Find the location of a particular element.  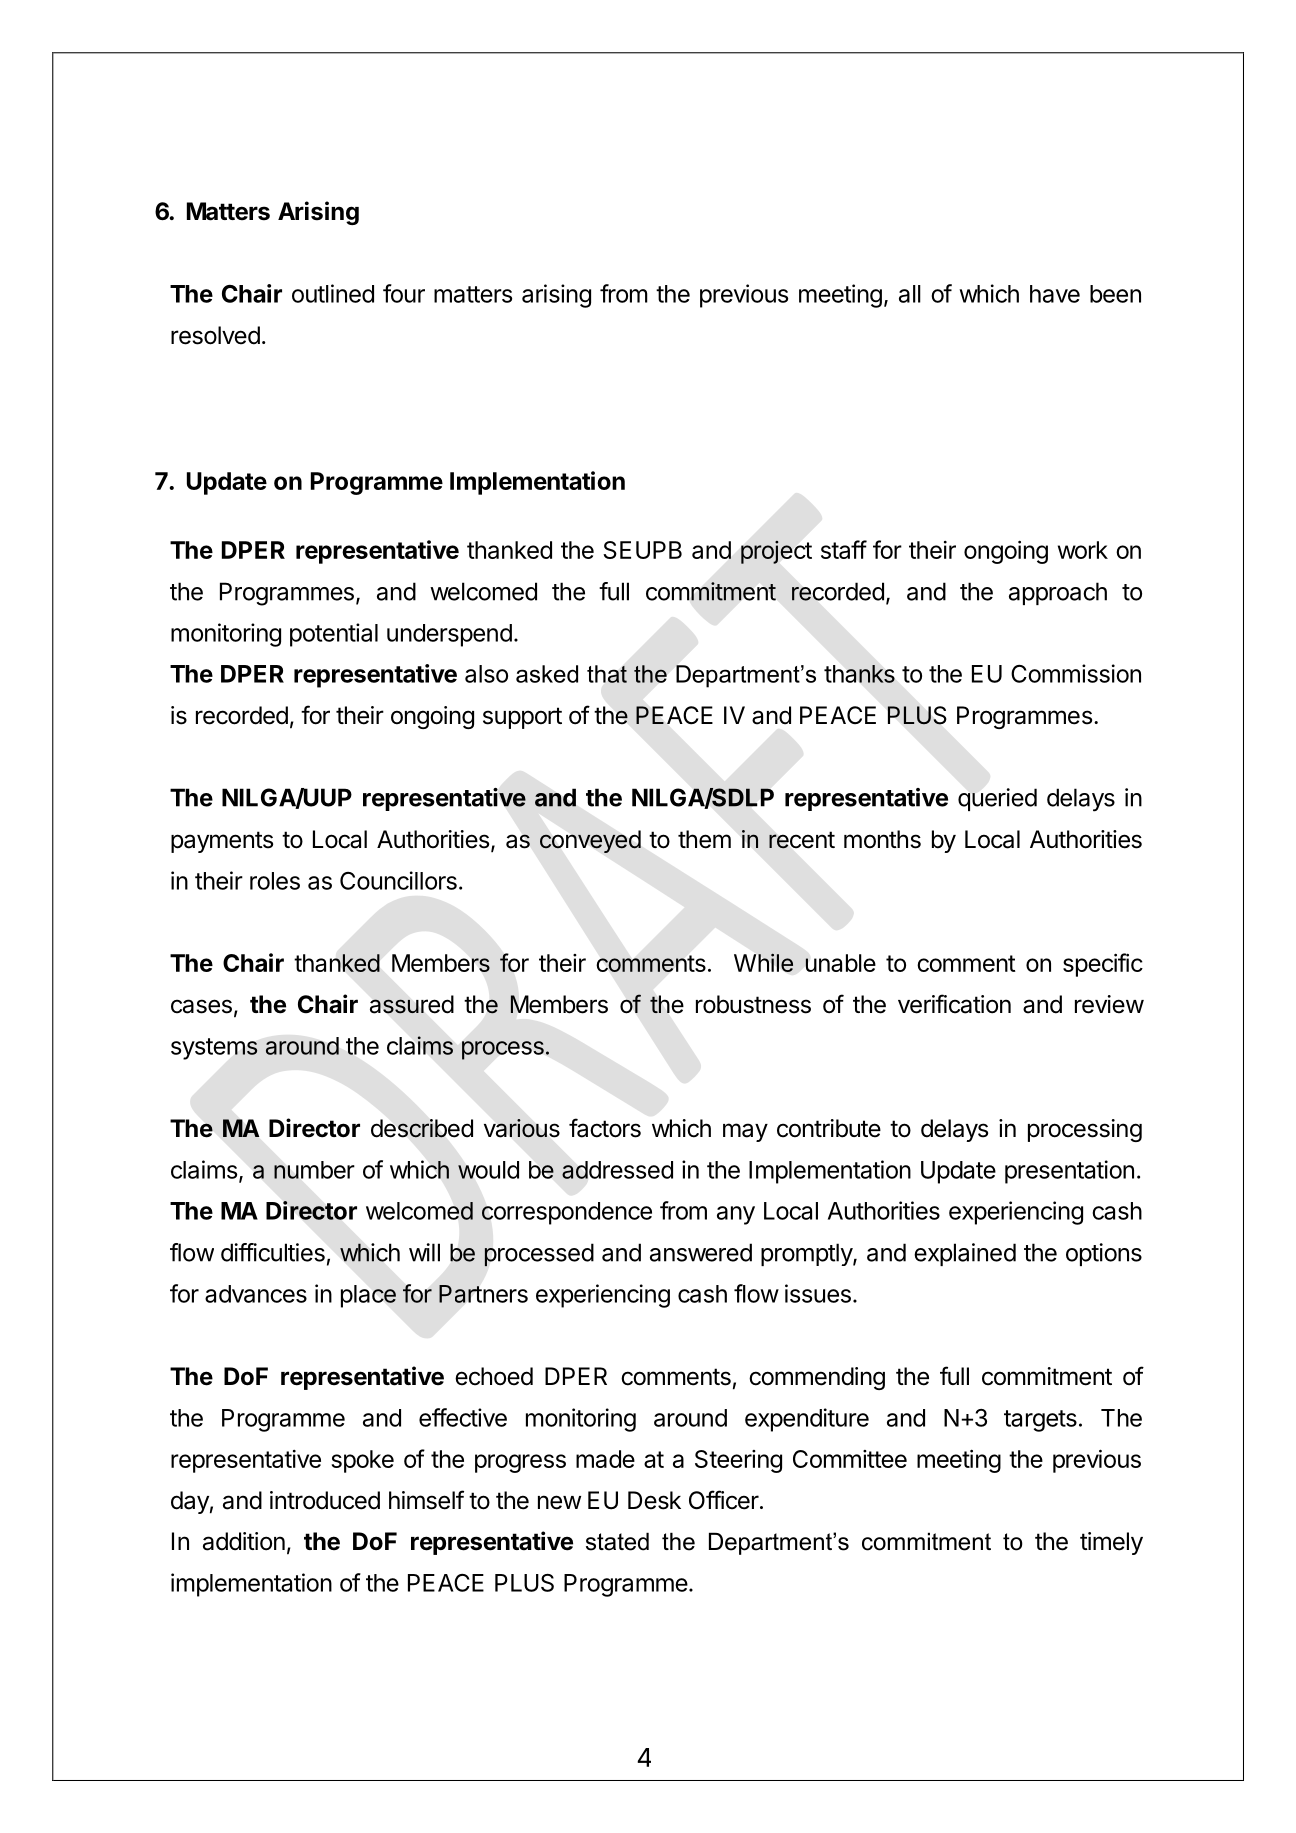

introduced is located at coordinates (325, 1500).
